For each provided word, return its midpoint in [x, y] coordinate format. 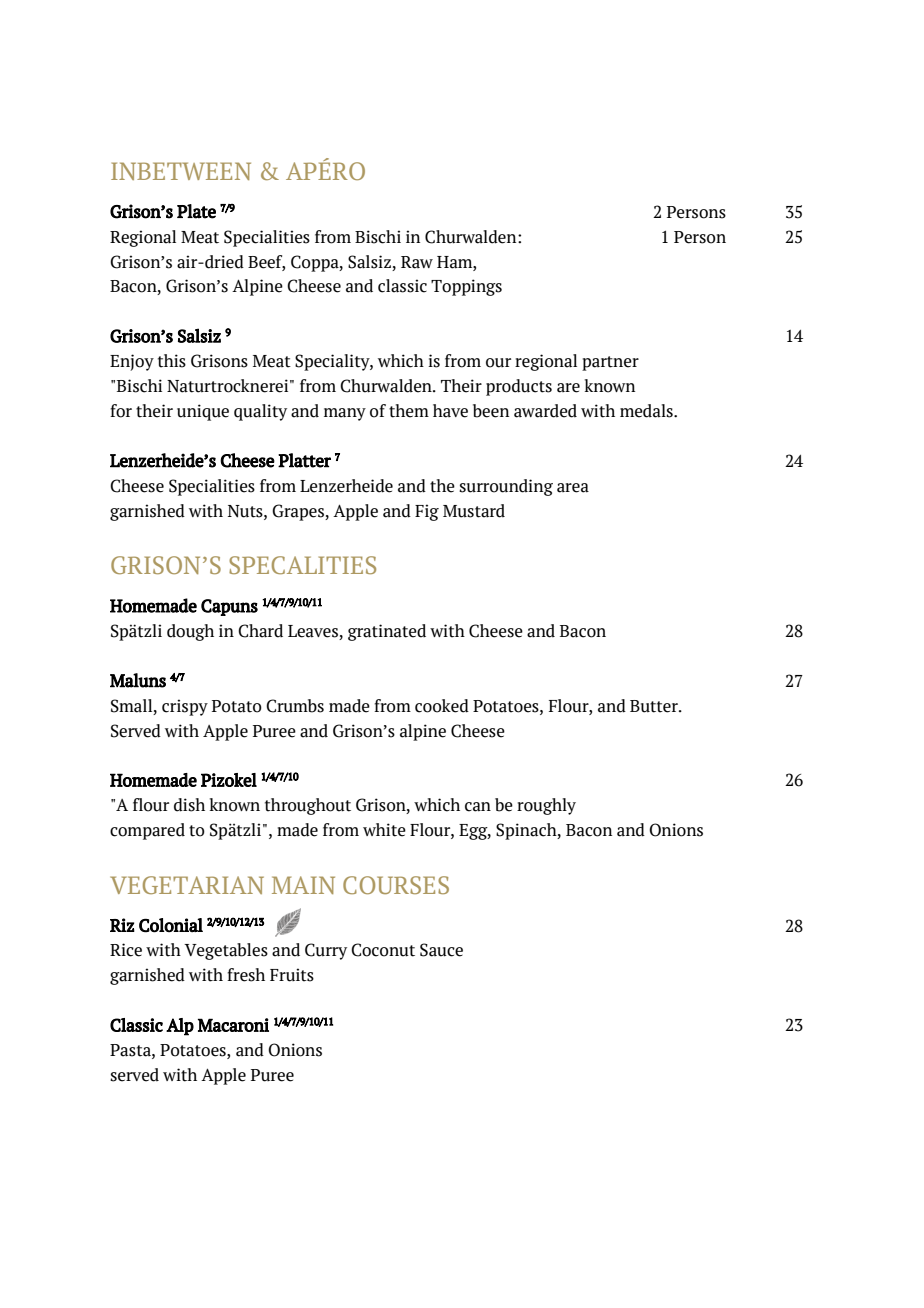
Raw [417, 262]
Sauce [441, 950]
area [573, 488]
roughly [546, 806]
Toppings [466, 287]
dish [189, 805]
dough [190, 632]
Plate [196, 211]
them [409, 411]
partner [610, 363]
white [384, 830]
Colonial [171, 925]
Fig [427, 512]
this [172, 361]
